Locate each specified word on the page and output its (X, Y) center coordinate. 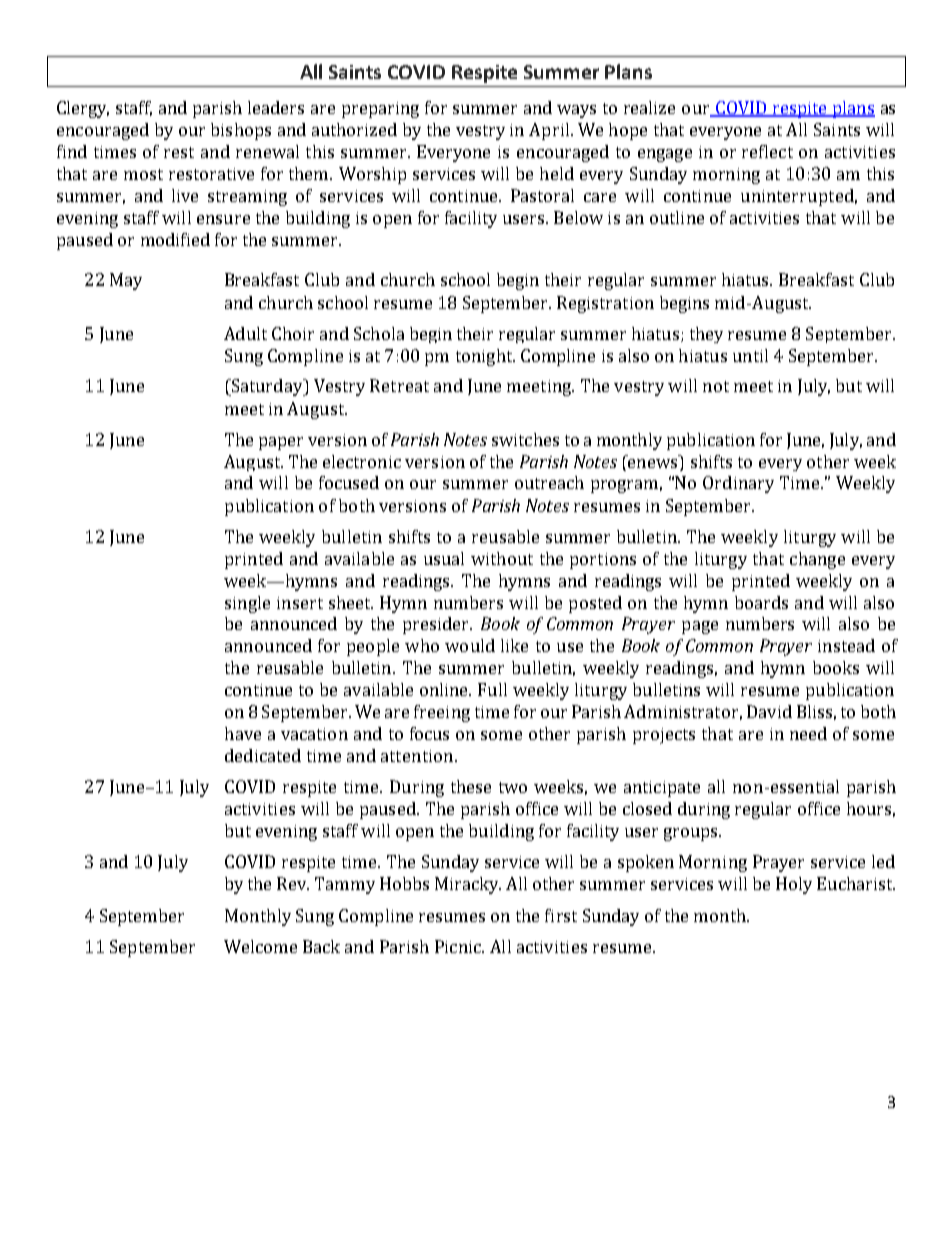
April (550, 131)
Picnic (459, 946)
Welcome (260, 946)
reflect (767, 151)
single (247, 604)
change (817, 560)
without (502, 558)
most (143, 174)
